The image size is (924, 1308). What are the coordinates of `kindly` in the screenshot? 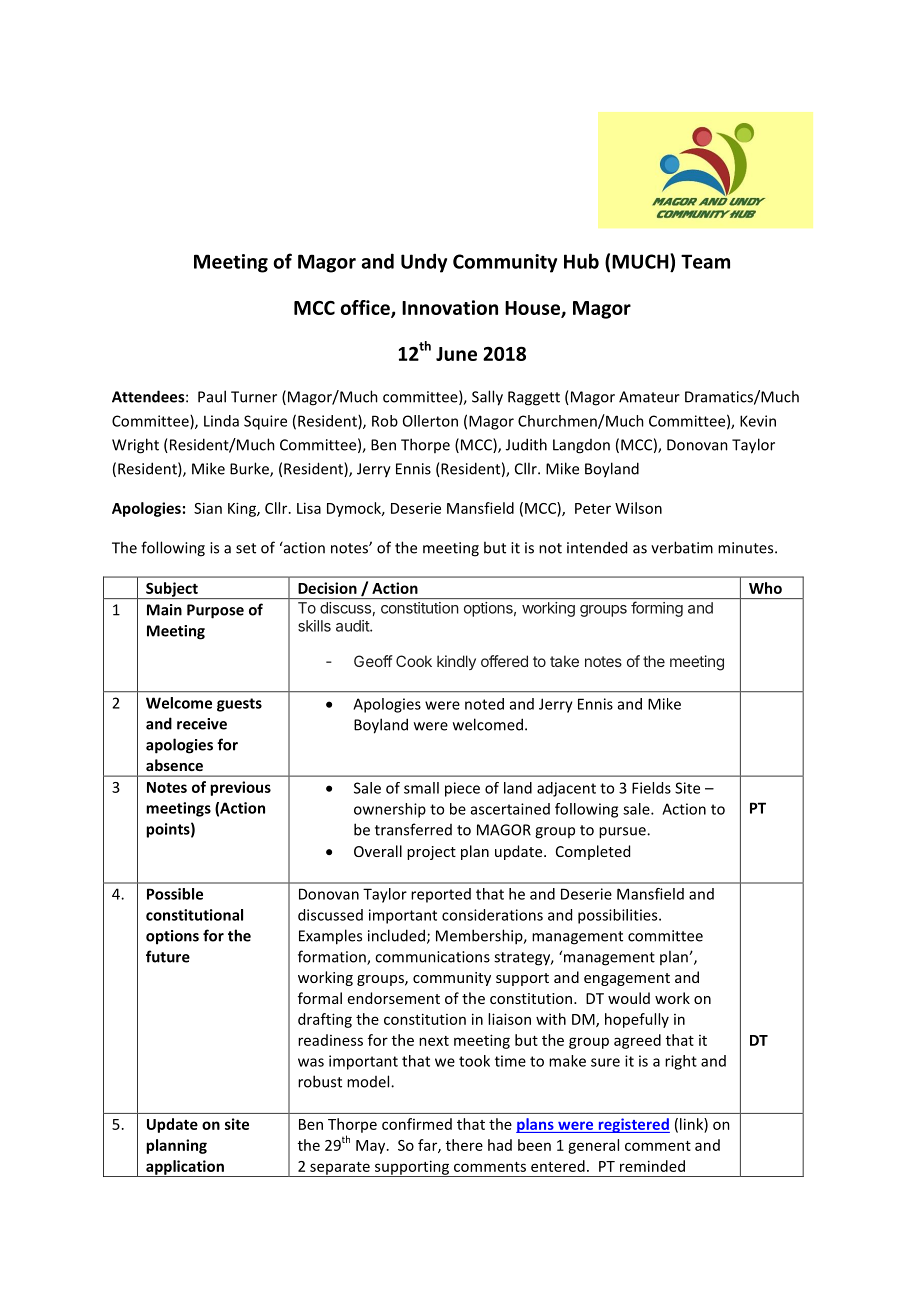 It's located at (456, 662).
